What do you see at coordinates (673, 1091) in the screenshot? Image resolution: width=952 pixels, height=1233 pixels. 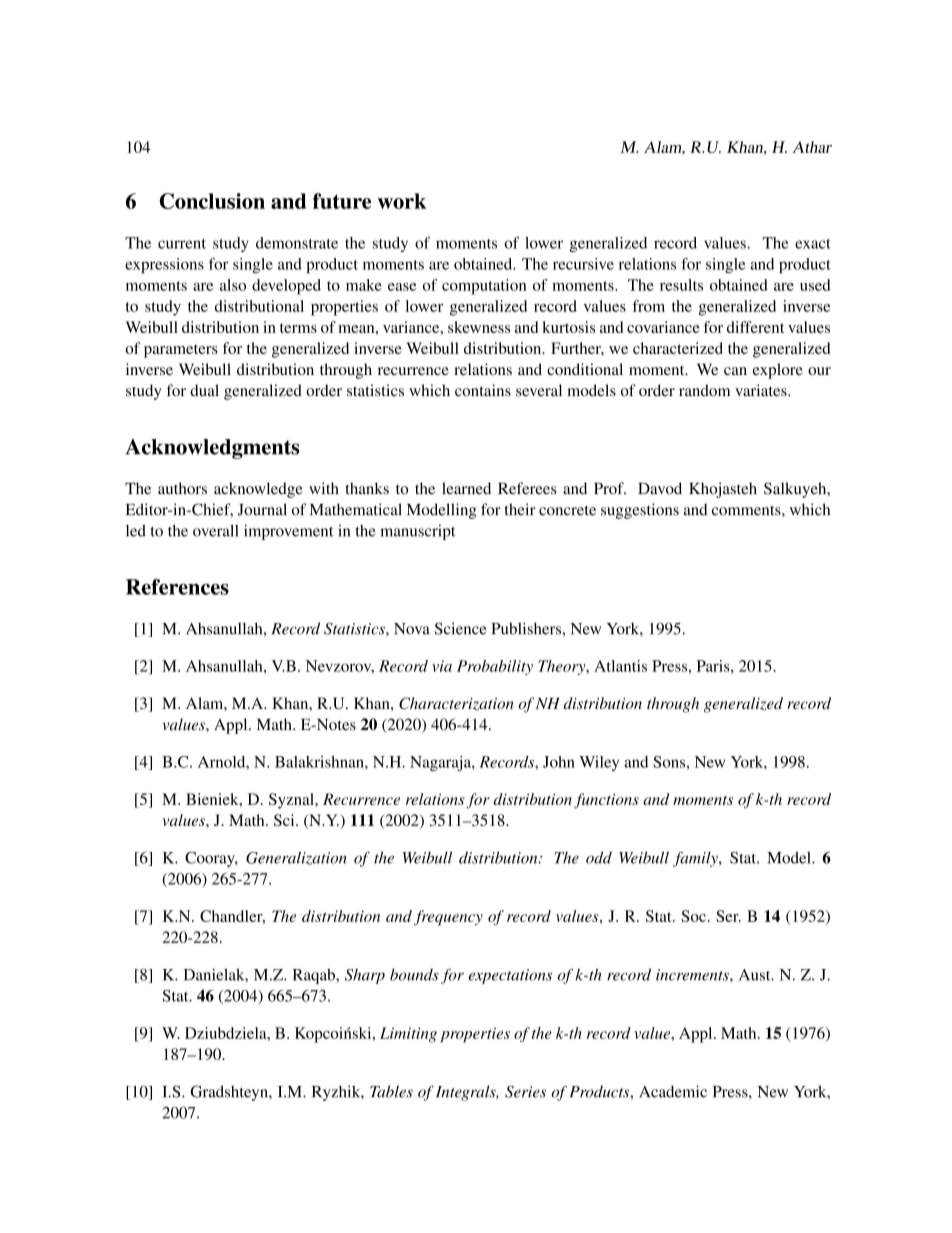 I see `Academic` at bounding box center [673, 1091].
